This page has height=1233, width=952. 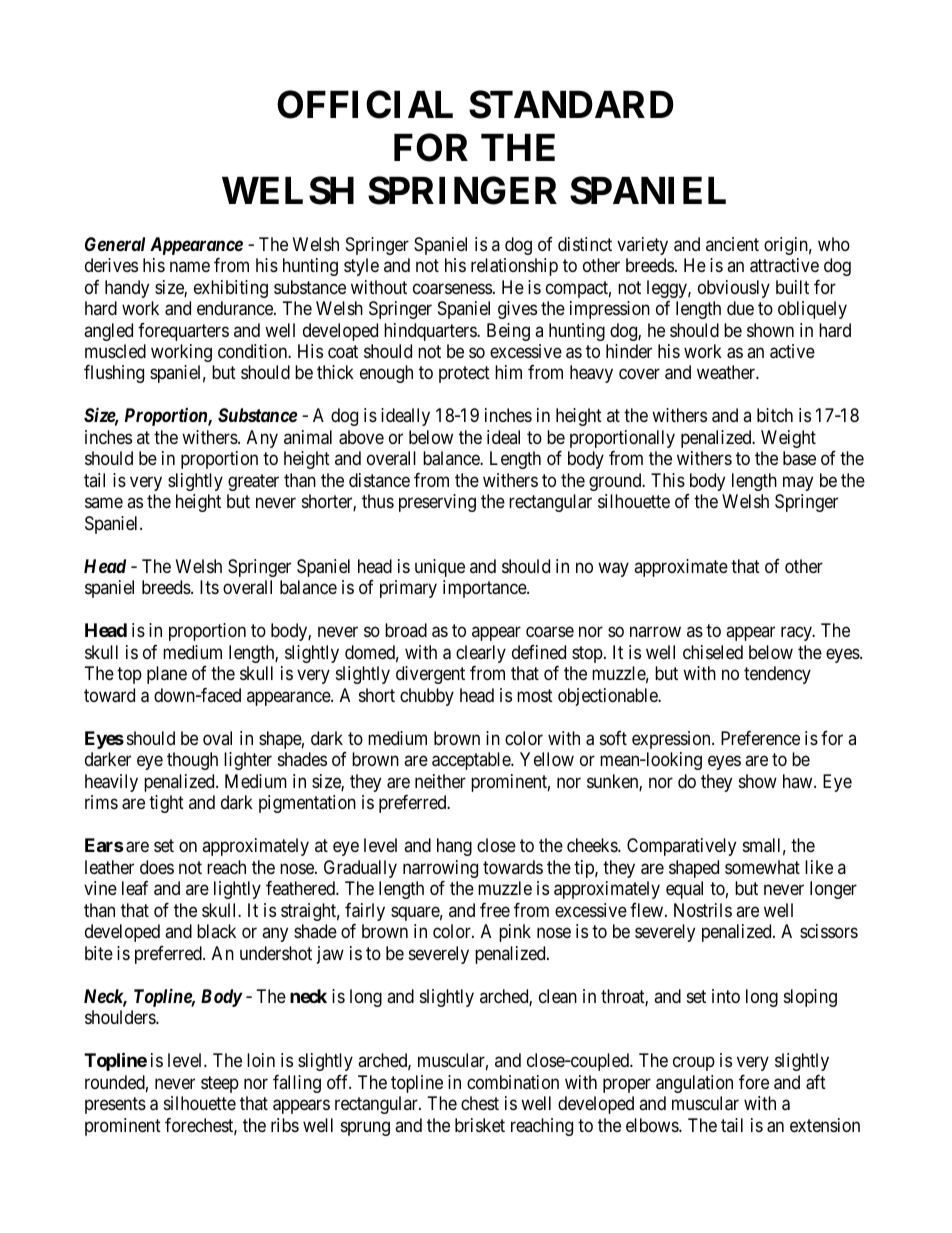 I want to click on angulation, so click(x=694, y=1084).
